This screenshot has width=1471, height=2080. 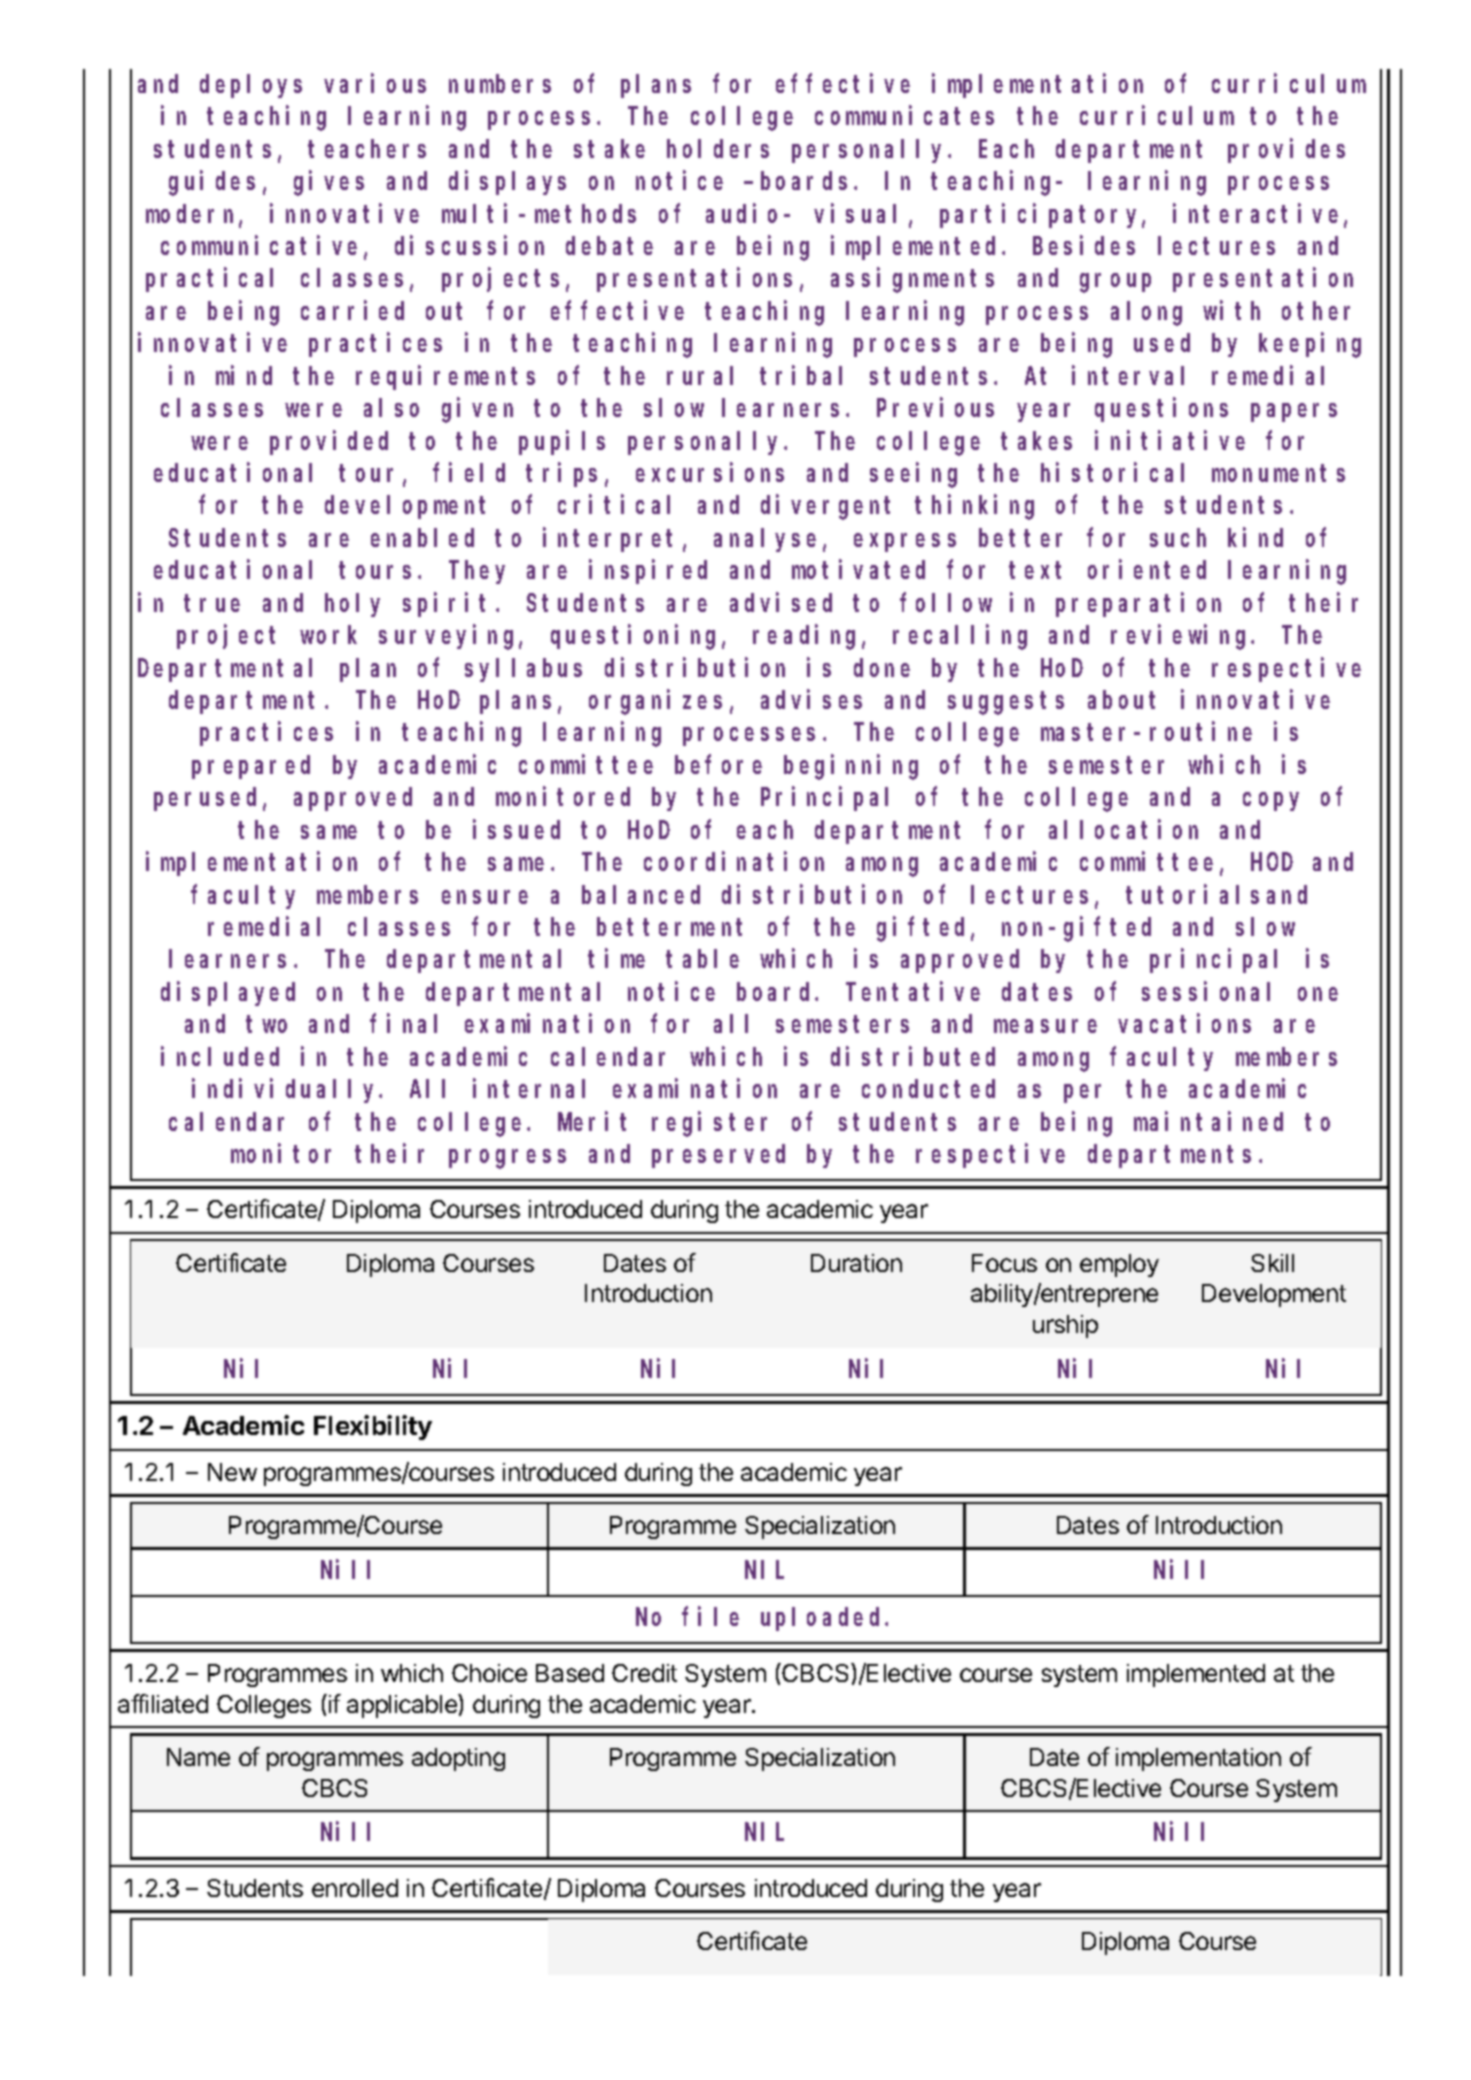 I want to click on Duration, so click(x=856, y=1263).
